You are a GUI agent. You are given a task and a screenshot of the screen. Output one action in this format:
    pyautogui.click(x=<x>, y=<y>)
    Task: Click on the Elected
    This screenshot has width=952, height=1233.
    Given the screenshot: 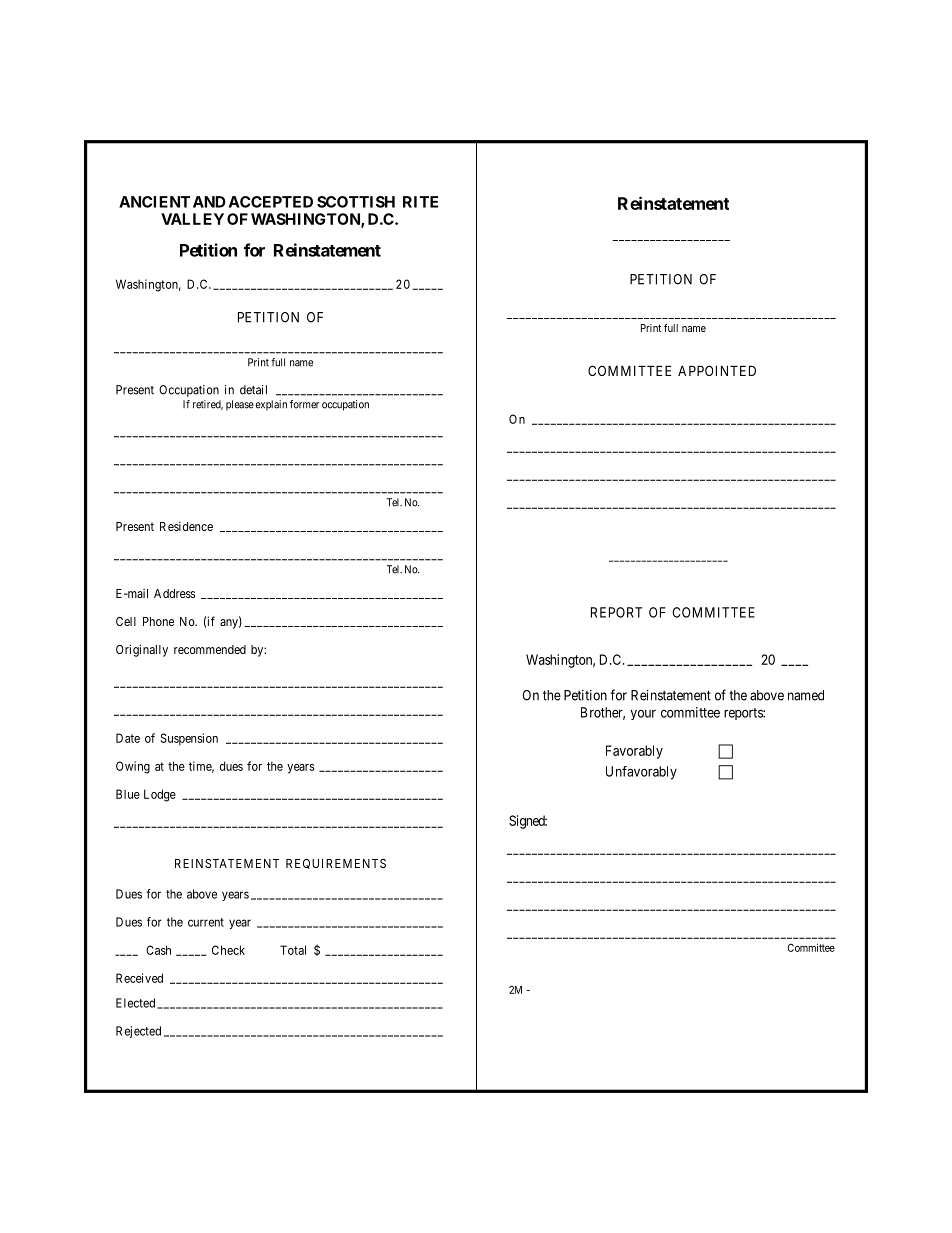 What is the action you would take?
    pyautogui.click(x=135, y=1003)
